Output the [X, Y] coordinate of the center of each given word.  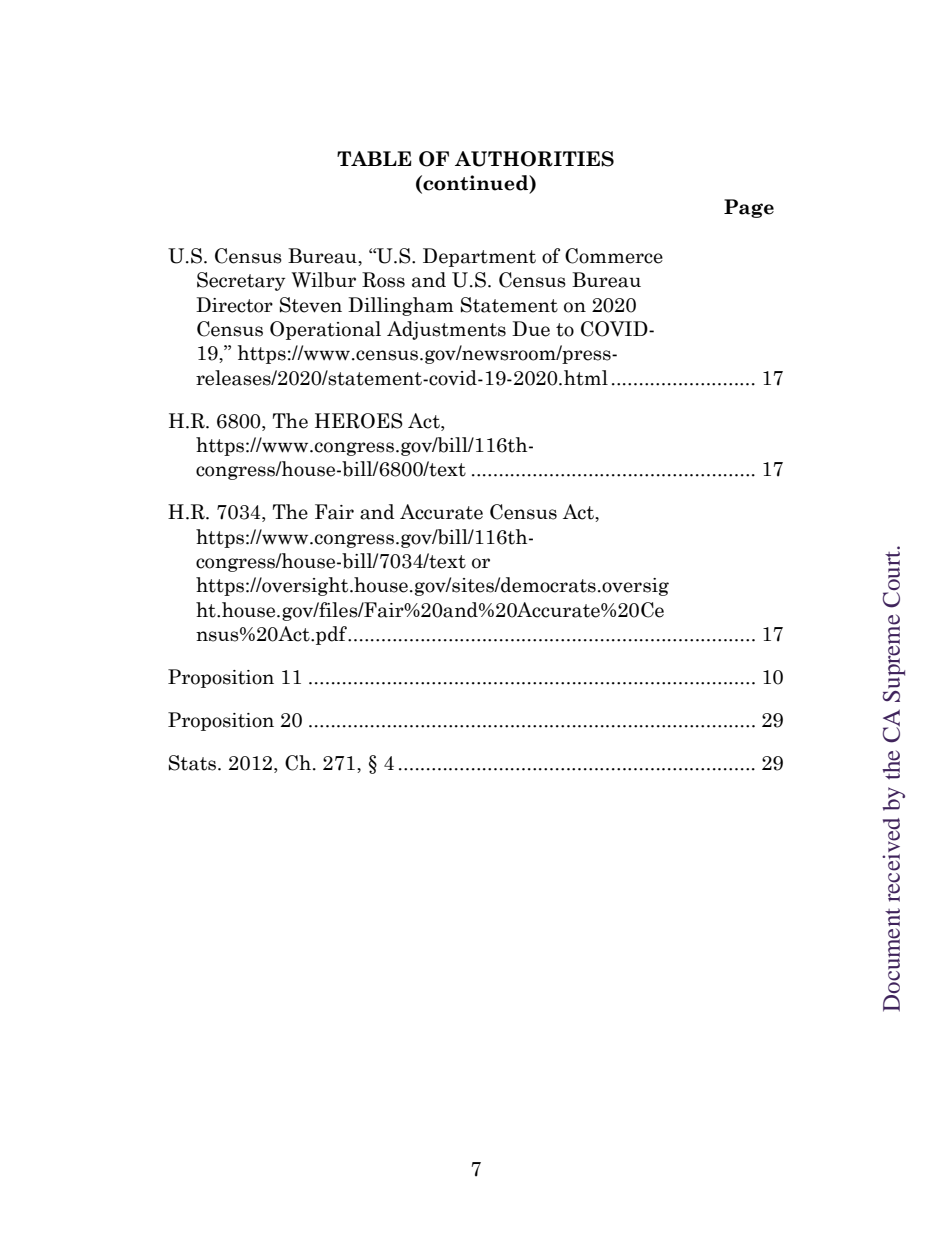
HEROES [359, 421]
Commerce [614, 256]
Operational [325, 330]
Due [531, 329]
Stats [192, 763]
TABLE [374, 158]
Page [749, 208]
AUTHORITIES [534, 159]
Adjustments [446, 330]
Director [234, 305]
